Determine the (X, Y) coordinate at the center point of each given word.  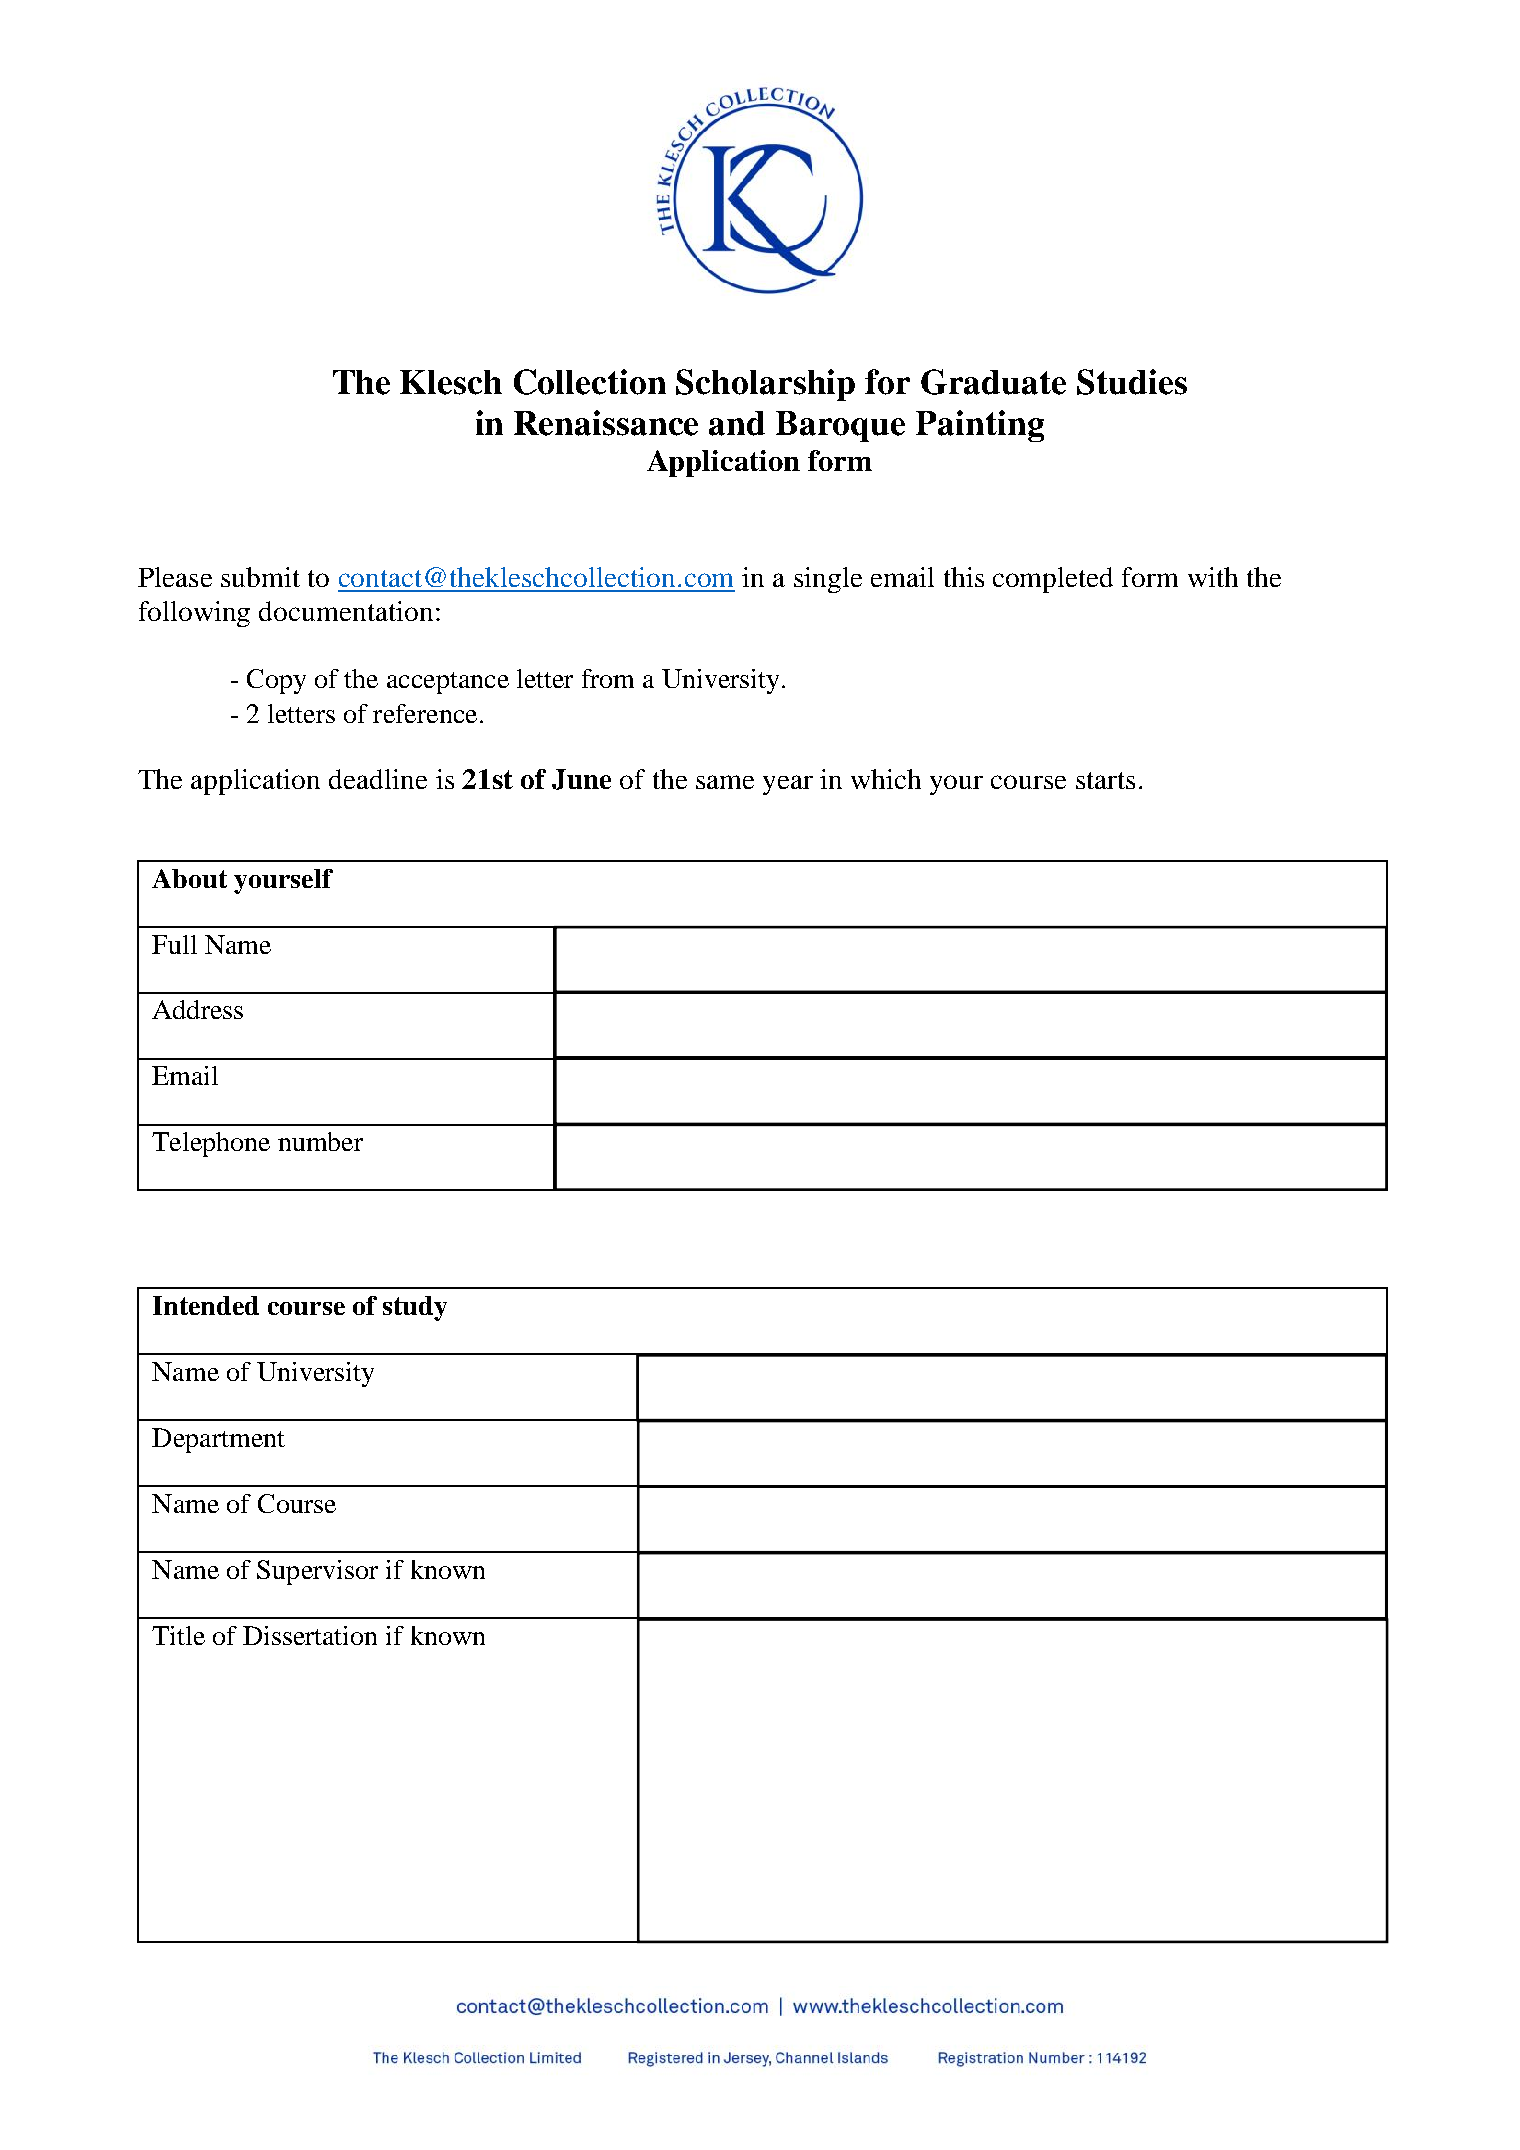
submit (260, 577)
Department (218, 1440)
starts (1105, 780)
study (415, 1308)
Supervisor (317, 1572)
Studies (1132, 382)
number (320, 1141)
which (886, 779)
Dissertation (310, 1635)
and (737, 423)
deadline (378, 779)
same (725, 782)
